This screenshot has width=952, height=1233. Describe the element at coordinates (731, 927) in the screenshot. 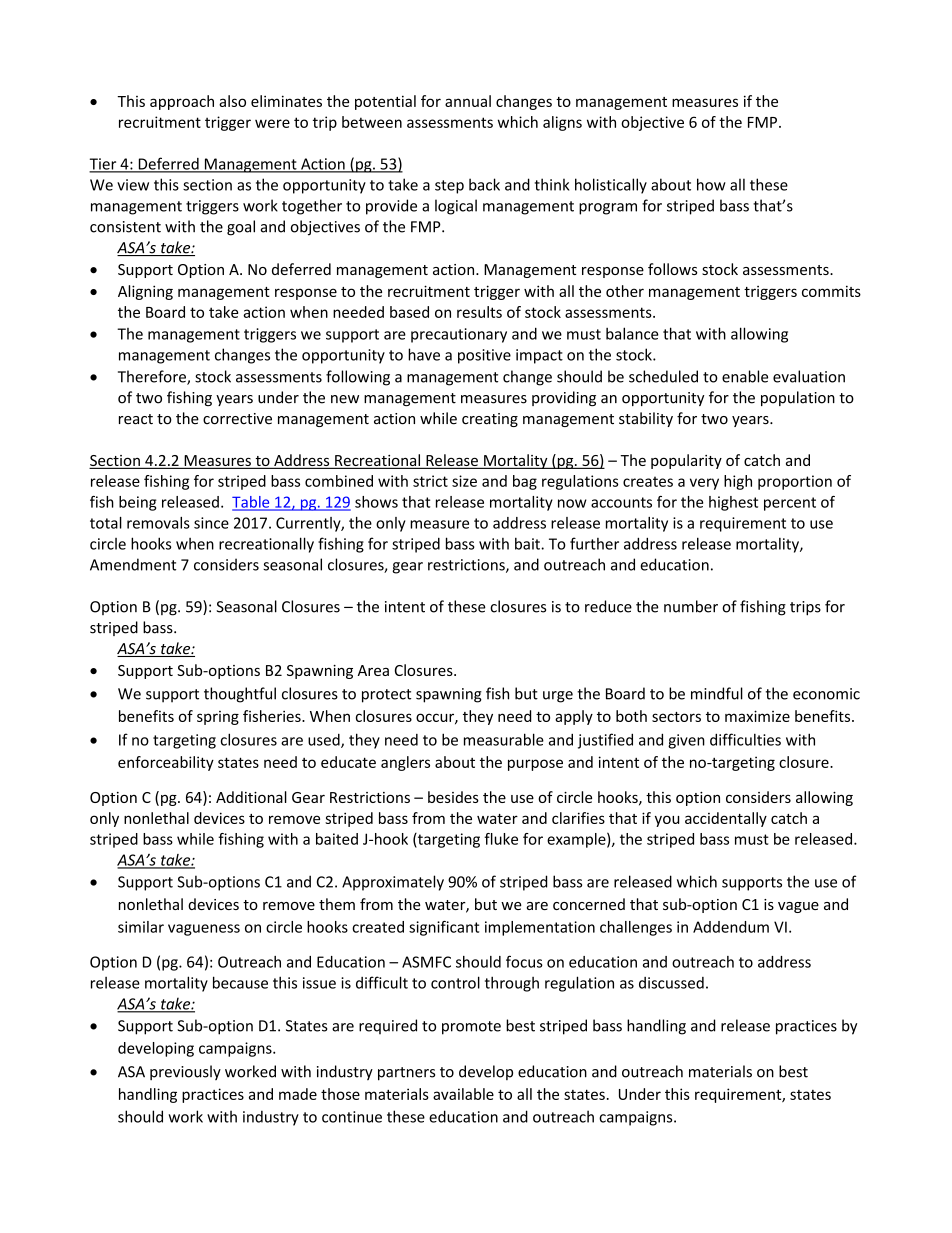

I see `Addendum` at that location.
